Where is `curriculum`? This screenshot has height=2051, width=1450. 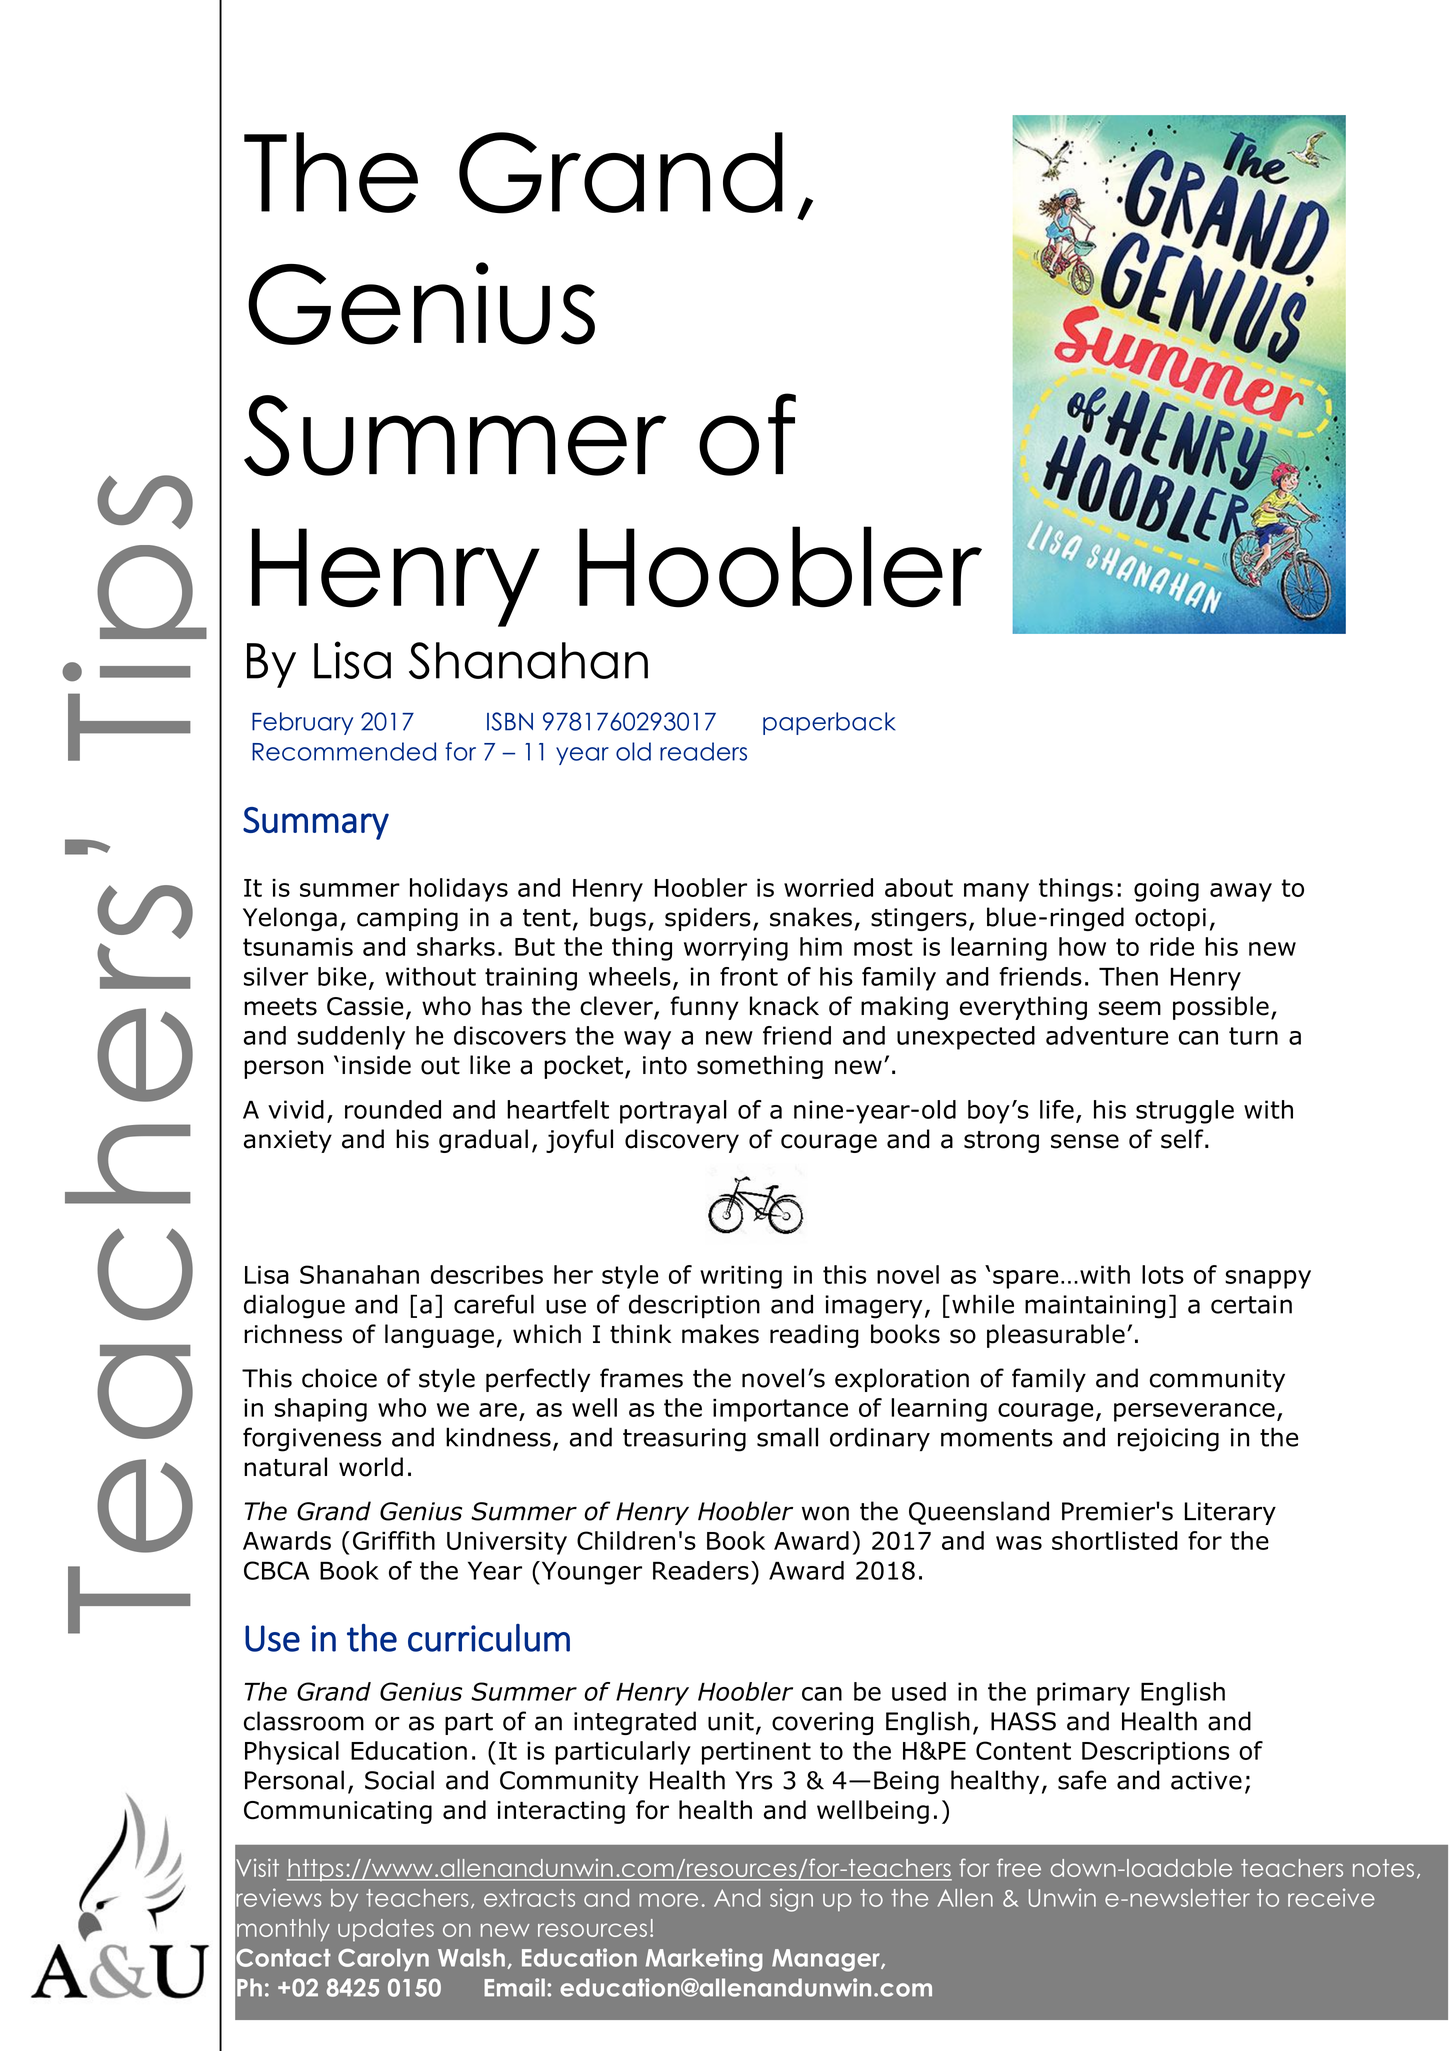 curriculum is located at coordinates (489, 1638).
